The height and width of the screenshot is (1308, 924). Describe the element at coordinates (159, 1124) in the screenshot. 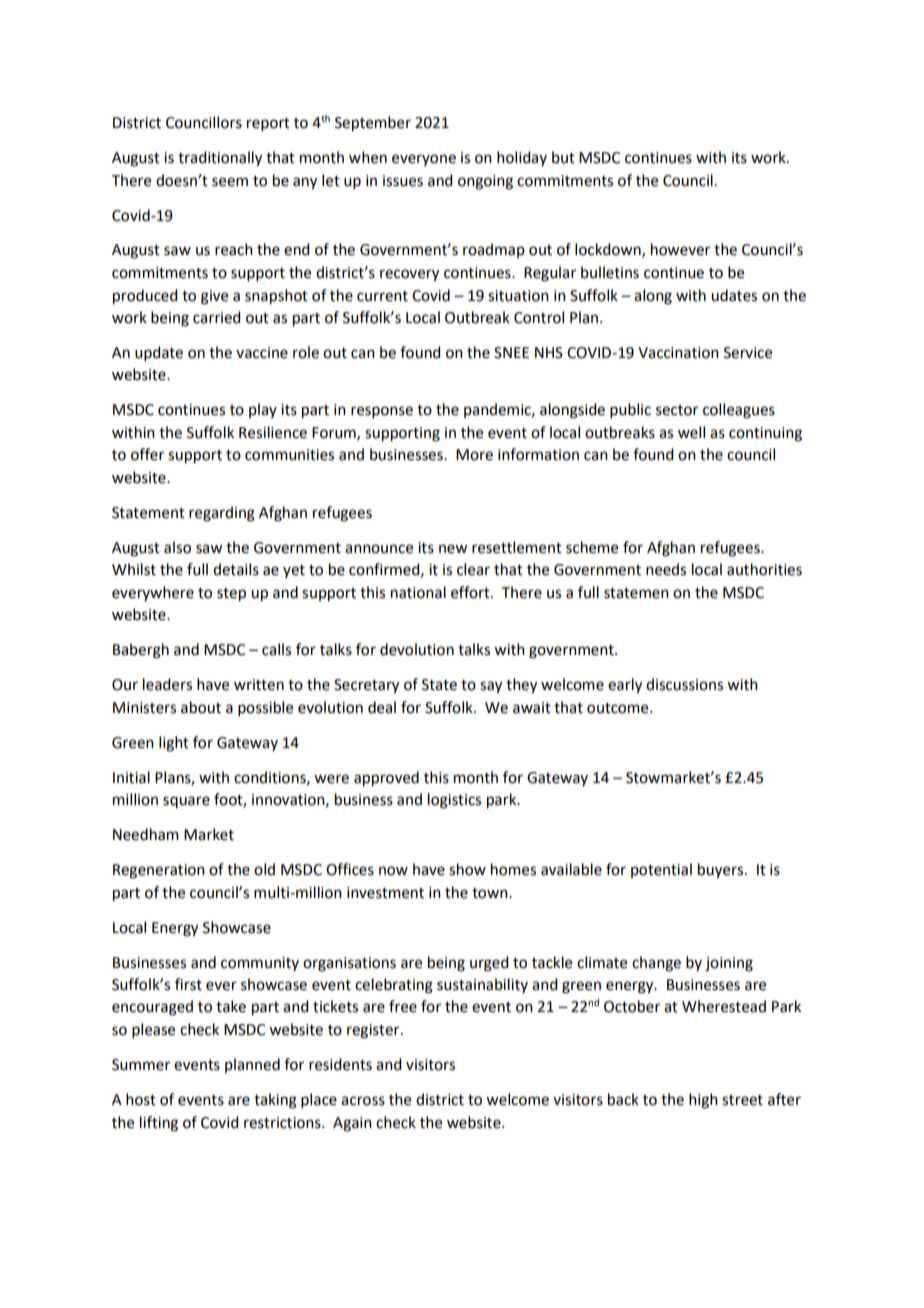

I see `lifting` at that location.
